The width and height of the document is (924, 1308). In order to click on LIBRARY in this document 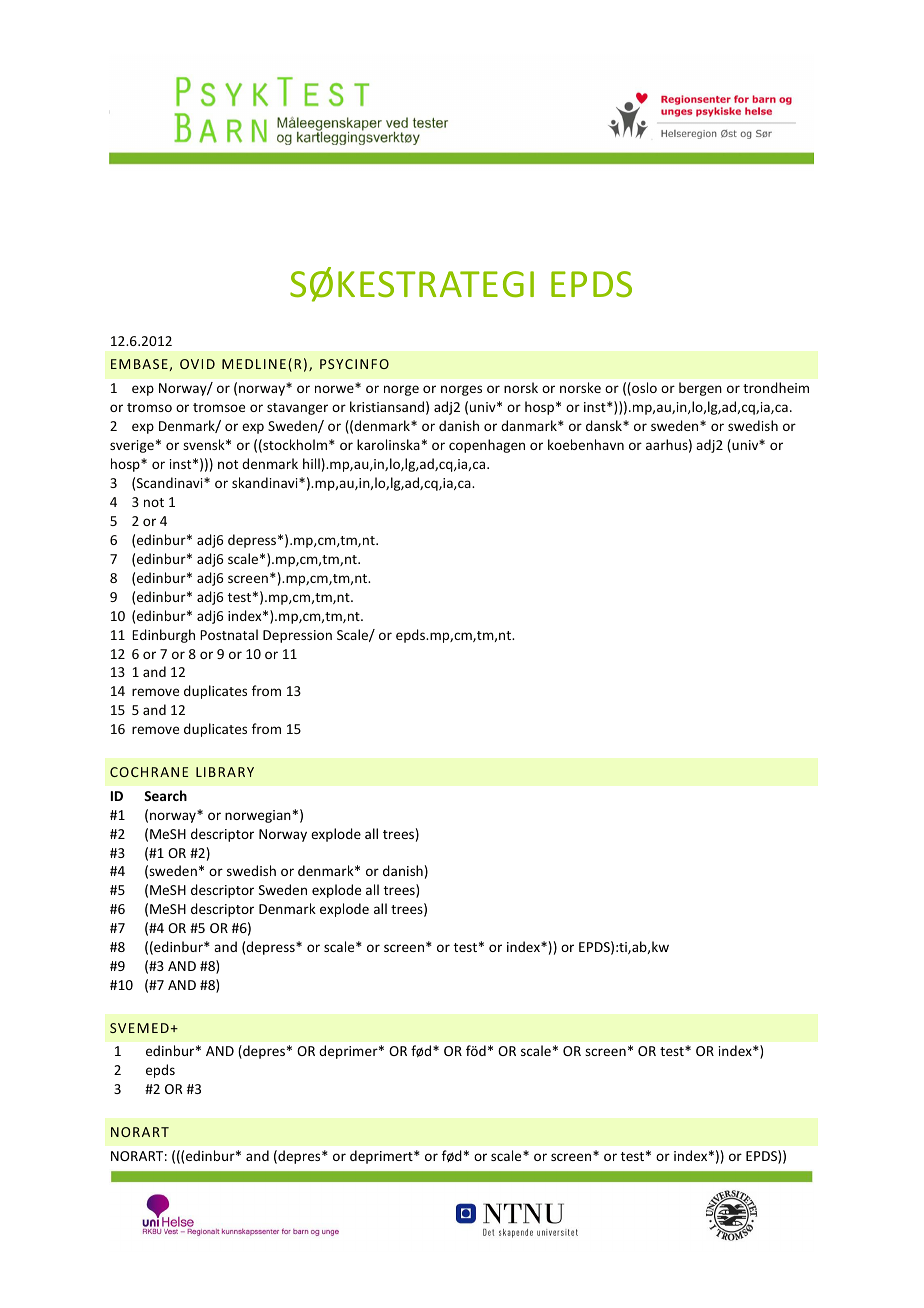, I will do `click(225, 772)`.
